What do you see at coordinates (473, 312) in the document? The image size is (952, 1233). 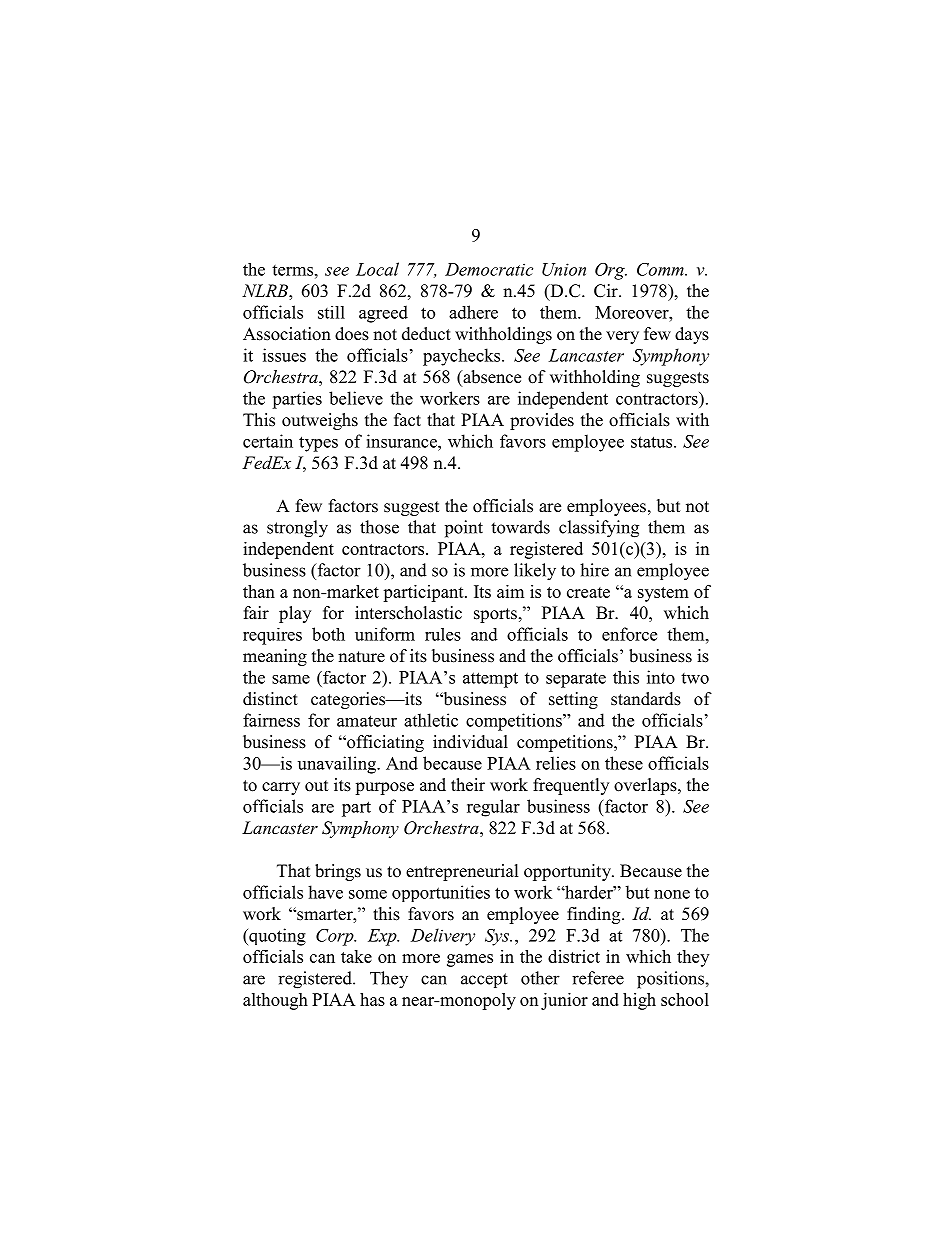 I see `adhere` at bounding box center [473, 312].
